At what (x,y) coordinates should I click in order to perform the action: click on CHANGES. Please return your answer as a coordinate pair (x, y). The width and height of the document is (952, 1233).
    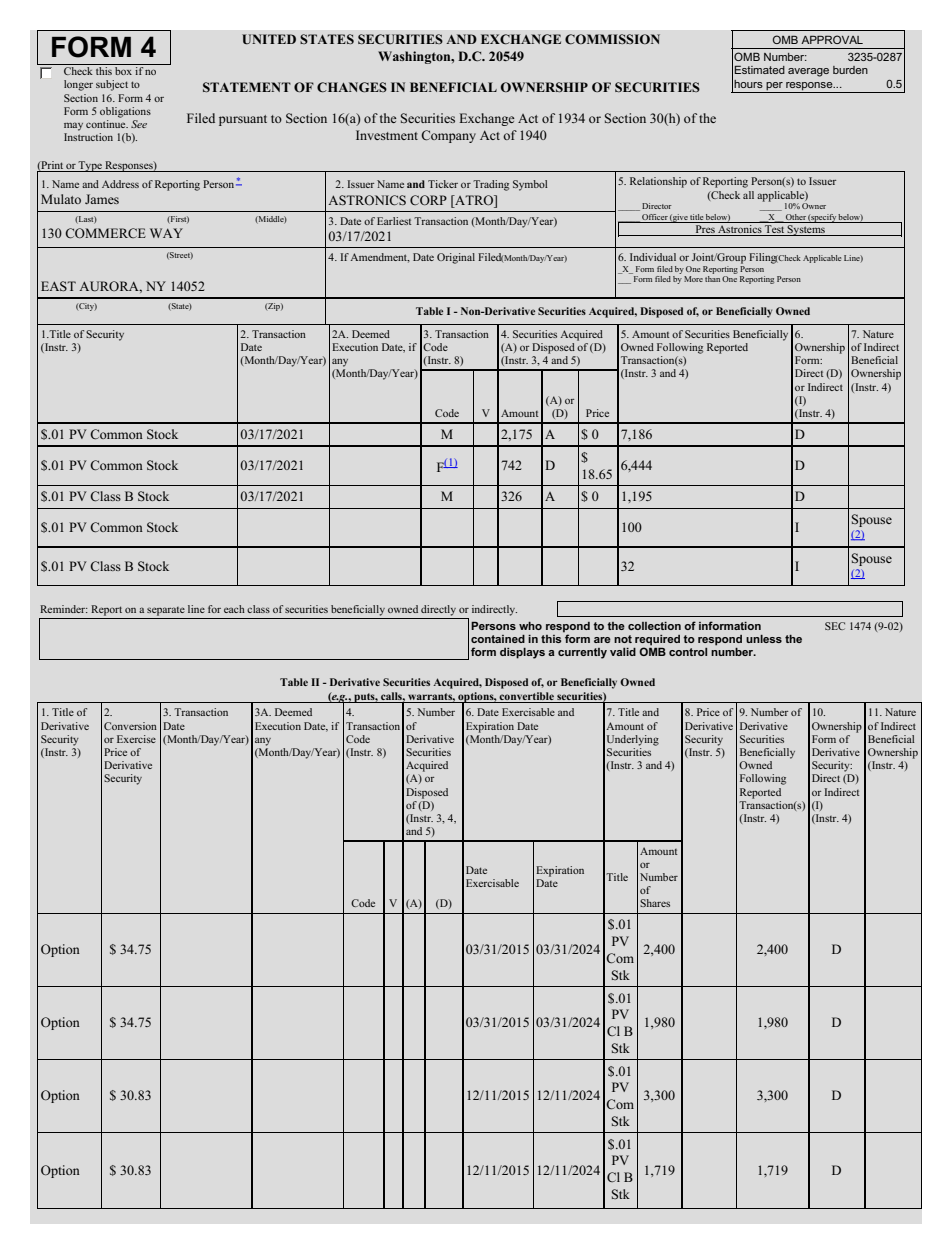
    Looking at the image, I should click on (352, 87).
